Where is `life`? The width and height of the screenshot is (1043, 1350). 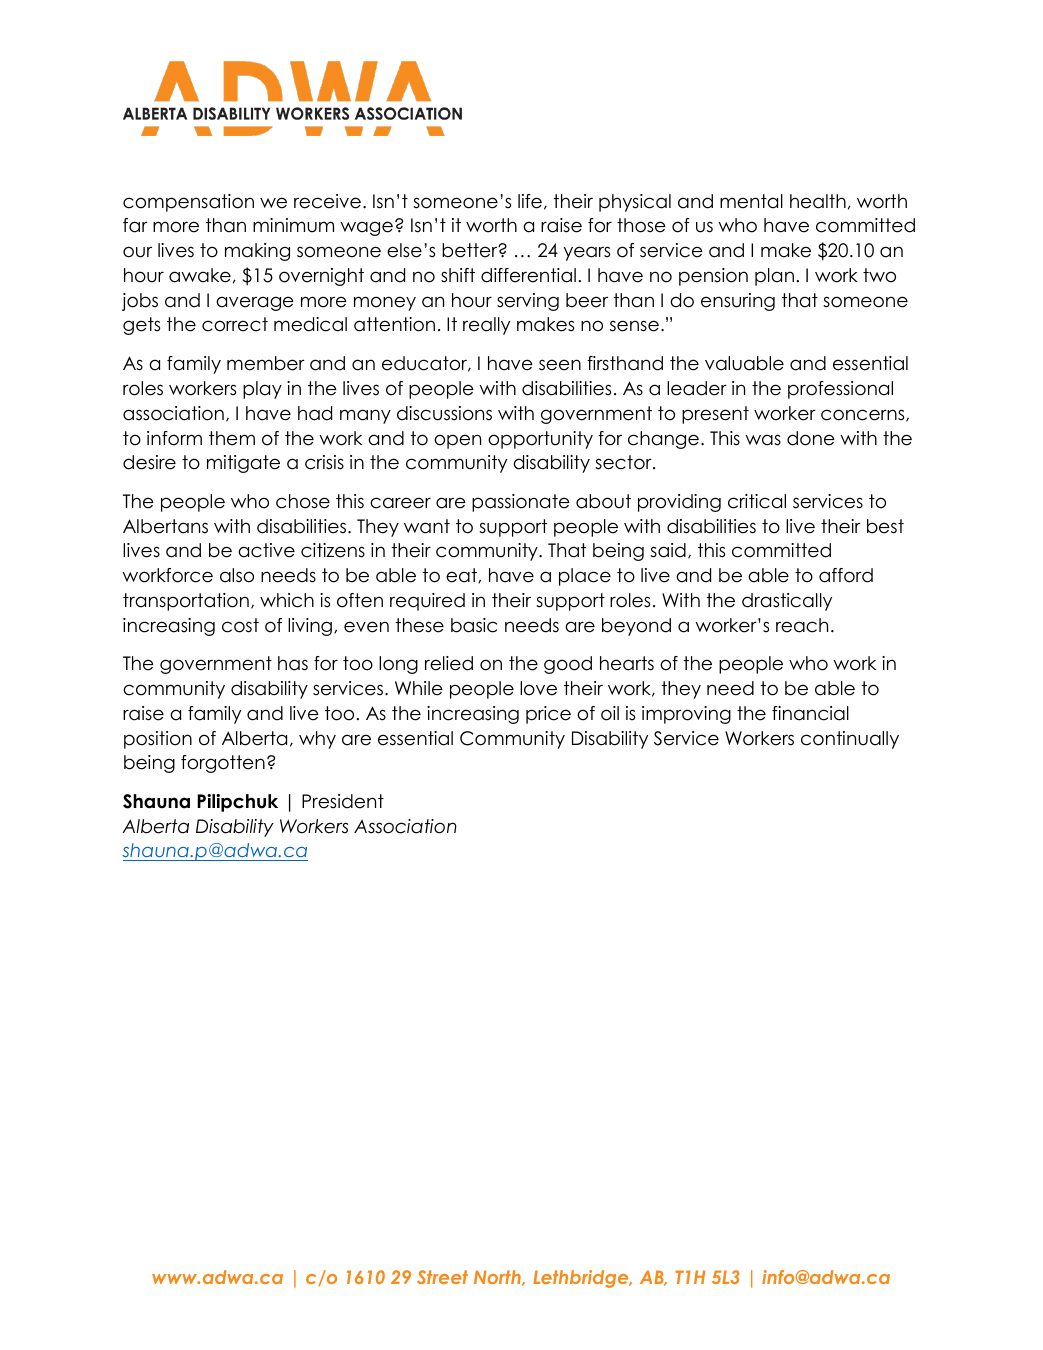 life is located at coordinates (530, 201).
